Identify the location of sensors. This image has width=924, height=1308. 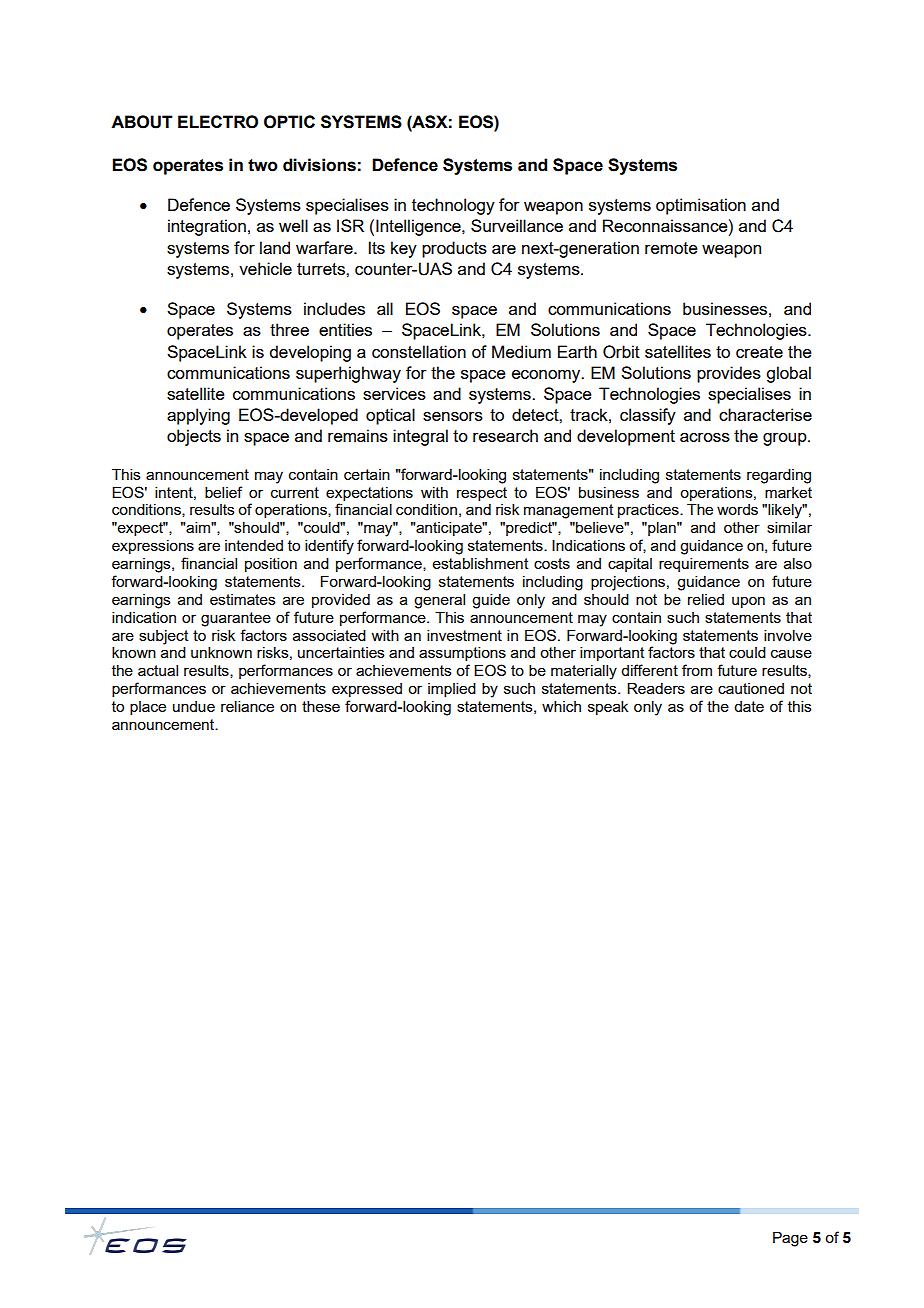
(453, 416).
